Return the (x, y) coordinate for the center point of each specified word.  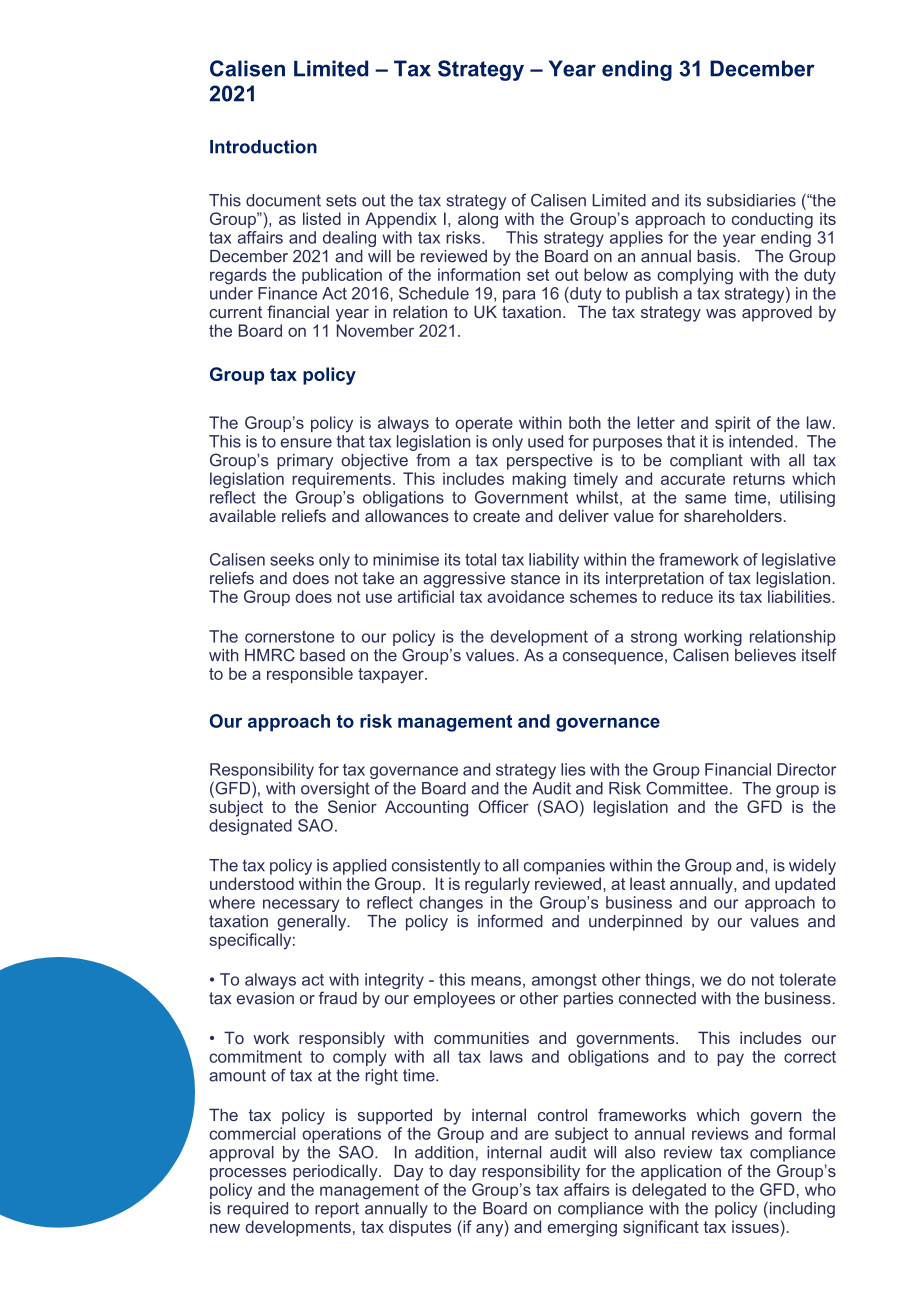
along (478, 220)
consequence (613, 658)
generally (313, 923)
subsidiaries (751, 200)
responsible (310, 675)
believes (765, 655)
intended (761, 441)
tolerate (807, 979)
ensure (306, 443)
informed (510, 921)
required (257, 1210)
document (283, 200)
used (545, 441)
